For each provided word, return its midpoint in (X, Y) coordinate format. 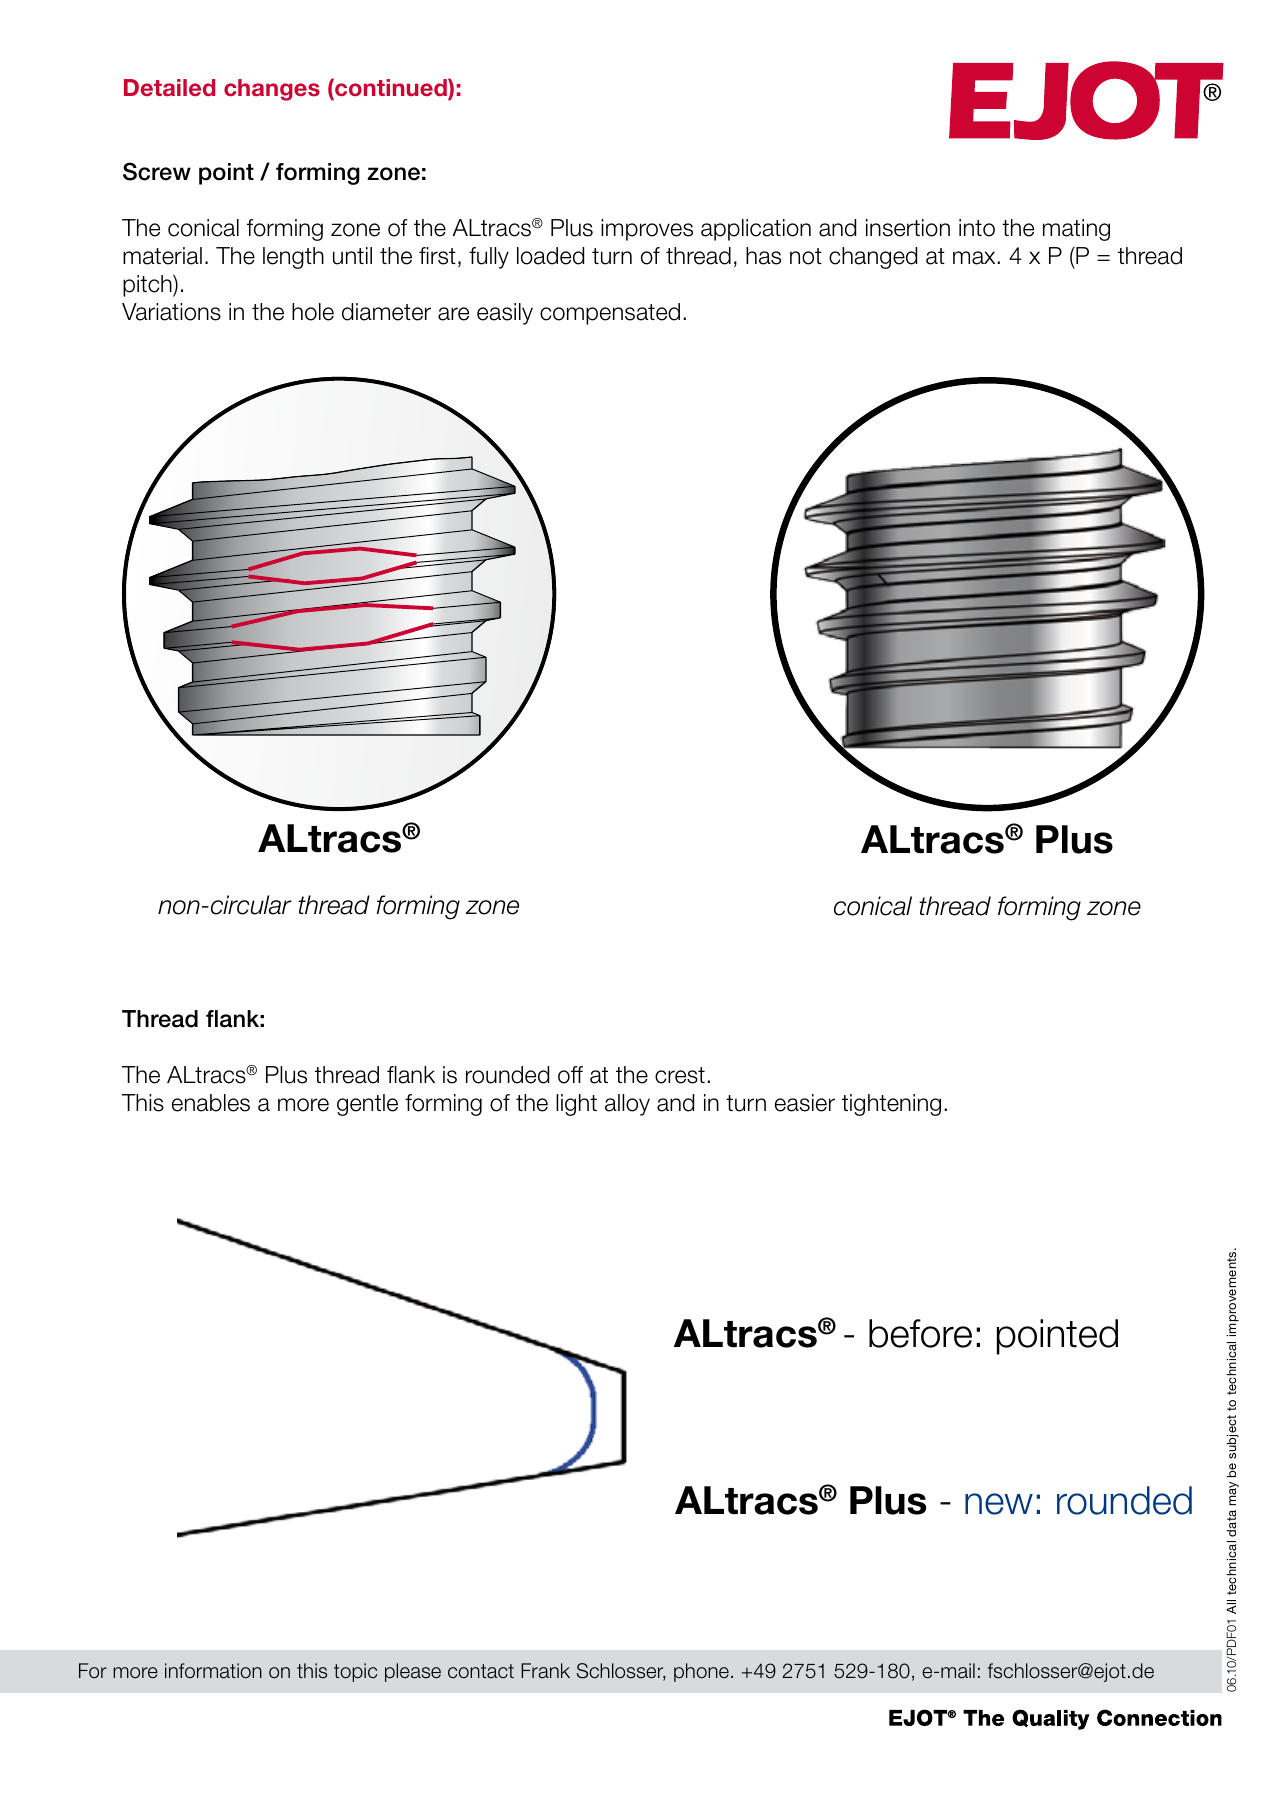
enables (211, 1103)
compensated (610, 314)
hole (313, 312)
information (213, 1671)
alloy (627, 1105)
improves (647, 230)
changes (272, 90)
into (977, 228)
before (920, 1333)
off (570, 1075)
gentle (367, 1105)
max (975, 258)
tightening (891, 1105)
